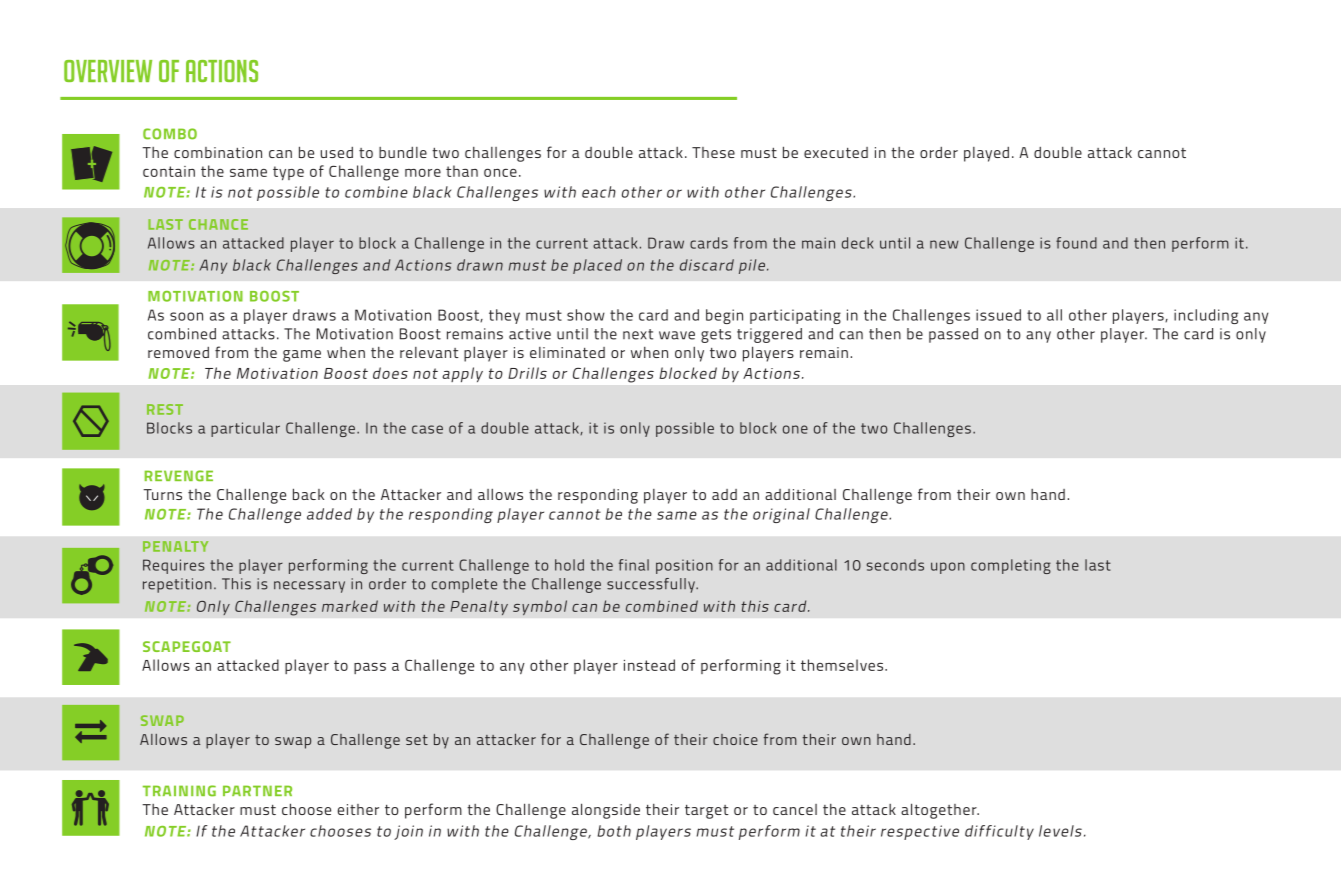  What do you see at coordinates (257, 790) in the screenshot?
I see `PARTNER` at bounding box center [257, 790].
